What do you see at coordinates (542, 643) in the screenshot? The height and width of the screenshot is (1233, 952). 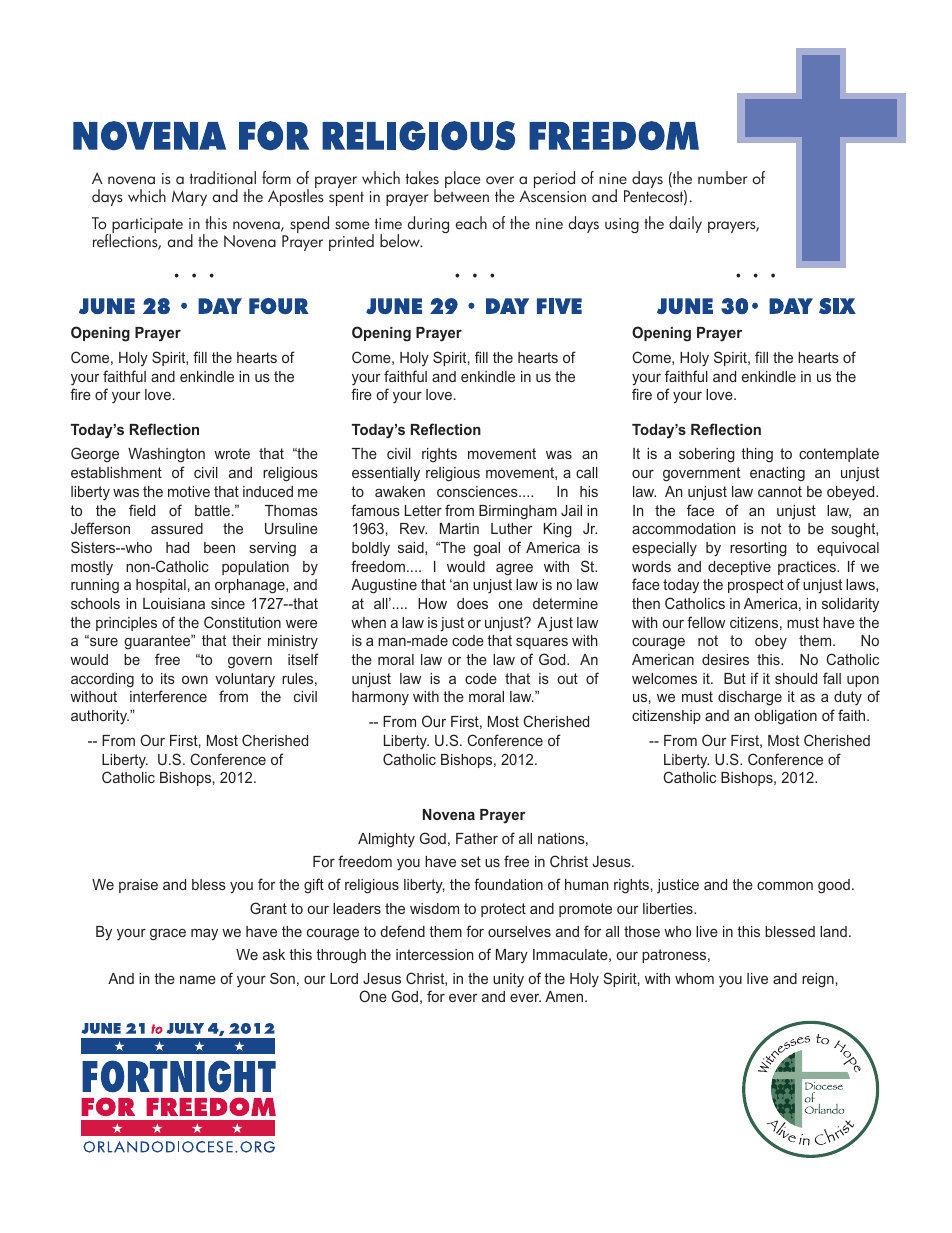 I see `squares` at bounding box center [542, 643].
